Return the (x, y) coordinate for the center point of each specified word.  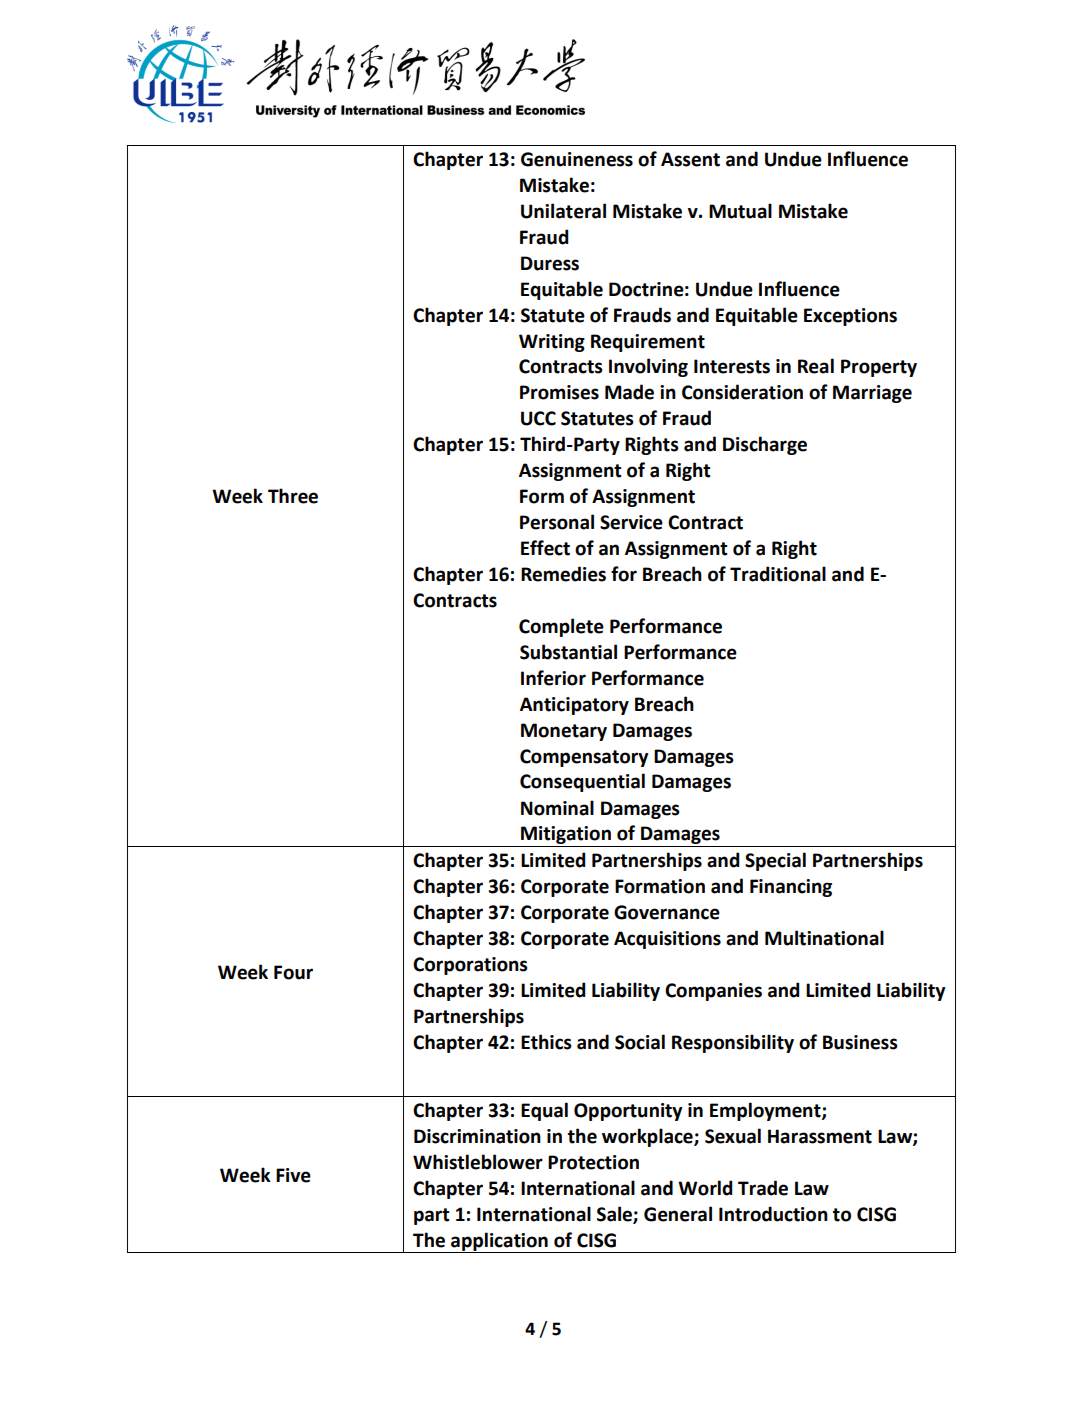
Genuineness (577, 159)
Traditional (778, 574)
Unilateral (563, 211)
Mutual (740, 211)
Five (293, 1175)
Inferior (553, 678)
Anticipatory (574, 706)
